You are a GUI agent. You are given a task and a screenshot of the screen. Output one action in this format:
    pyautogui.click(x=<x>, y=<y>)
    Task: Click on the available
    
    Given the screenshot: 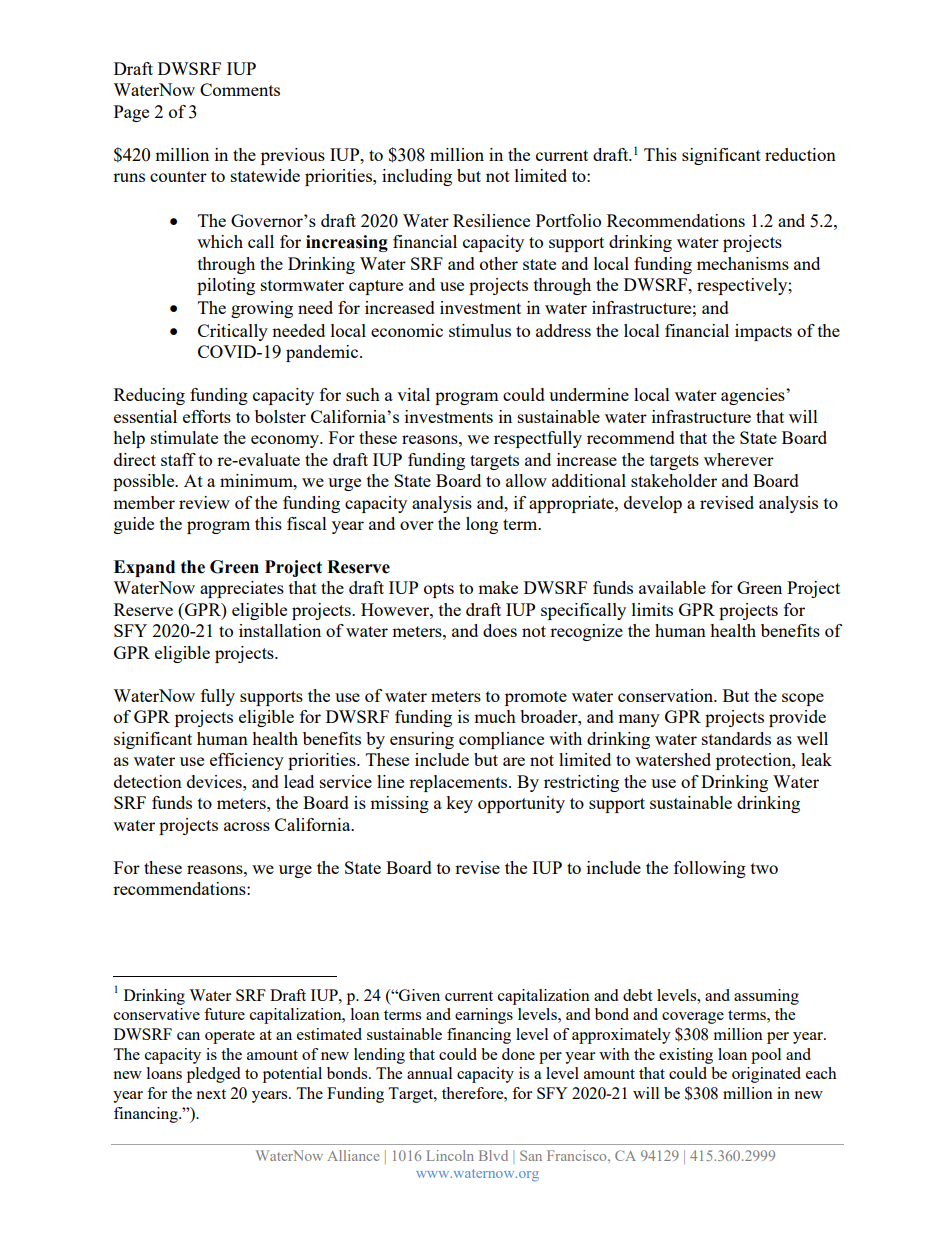 What is the action you would take?
    pyautogui.click(x=672, y=587)
